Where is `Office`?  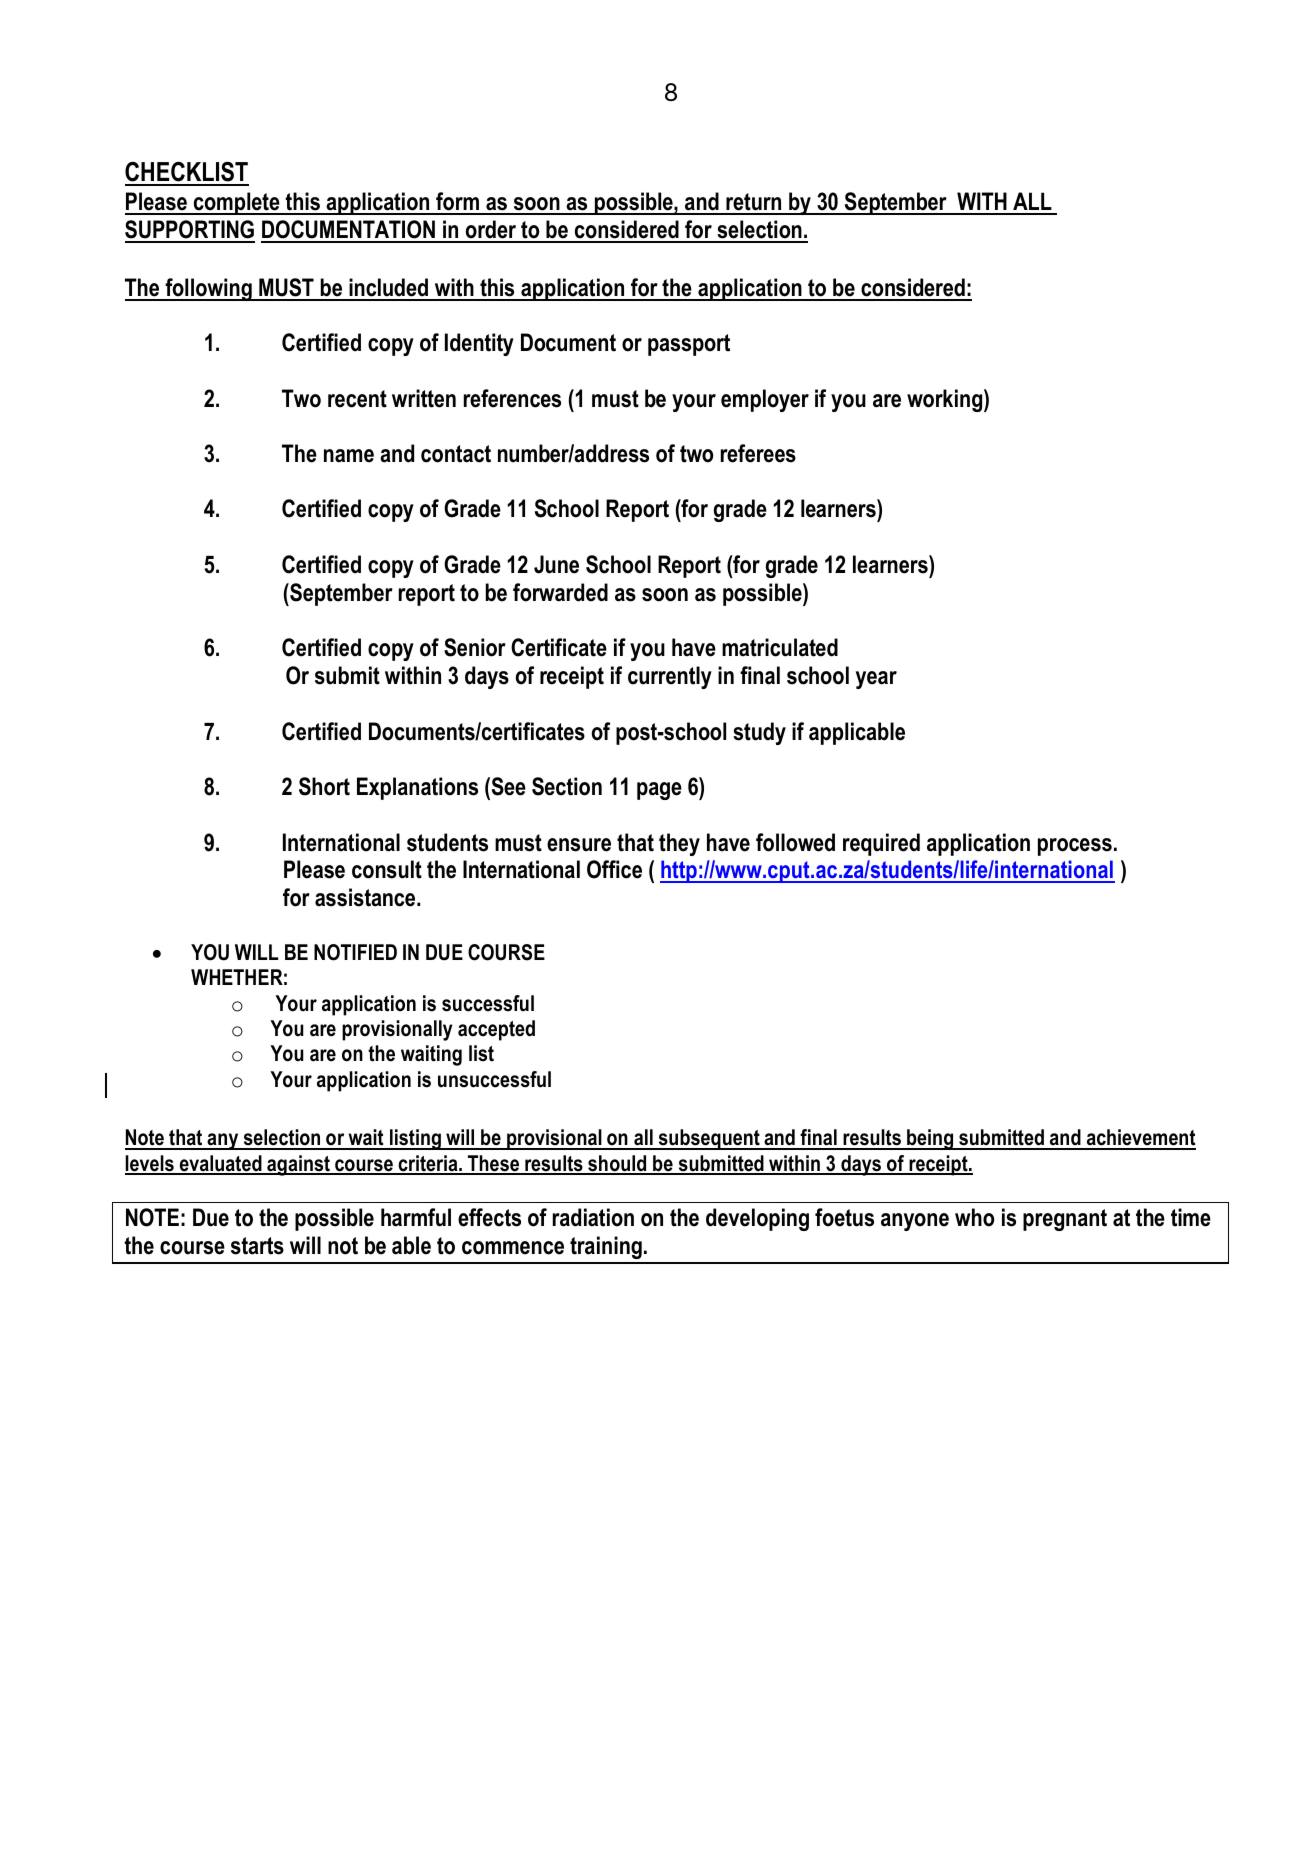 Office is located at coordinates (614, 869).
